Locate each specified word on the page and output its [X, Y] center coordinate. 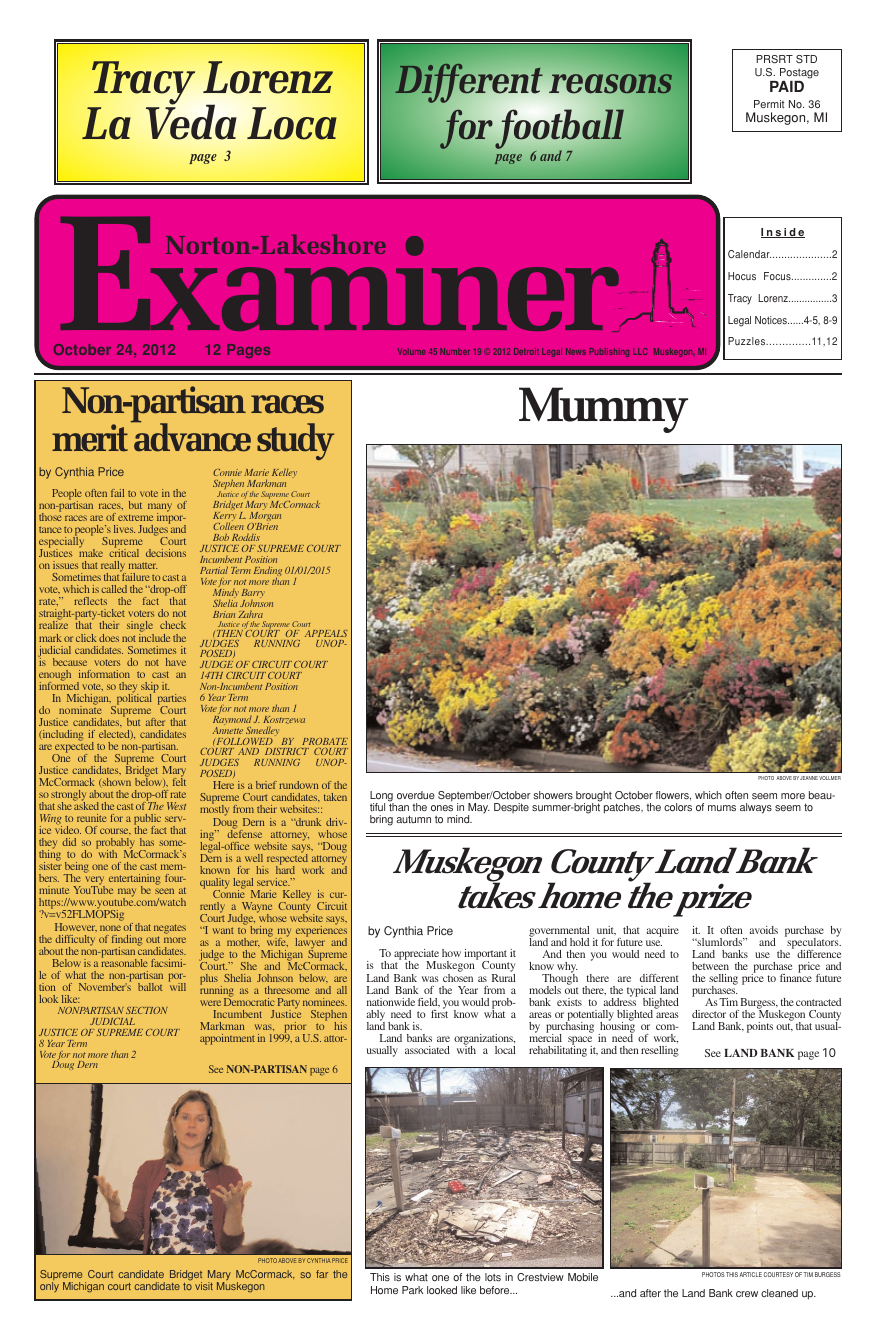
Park [412, 1290]
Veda [191, 121]
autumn [413, 819]
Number [455, 351]
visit [204, 1286]
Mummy [603, 410]
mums [722, 808]
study [295, 441]
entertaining [135, 881]
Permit [769, 104]
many [160, 508]
